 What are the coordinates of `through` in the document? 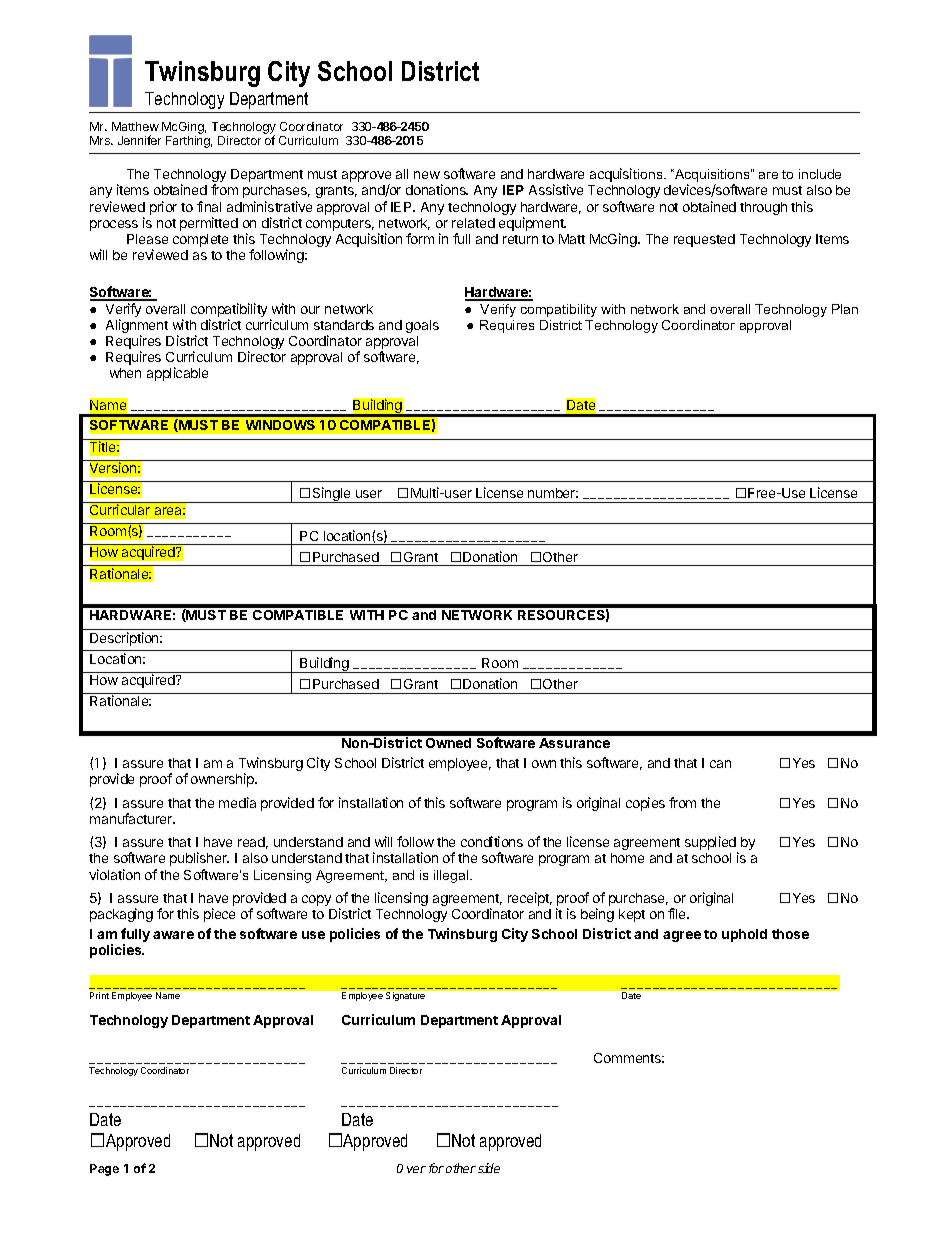 It's located at (763, 208).
